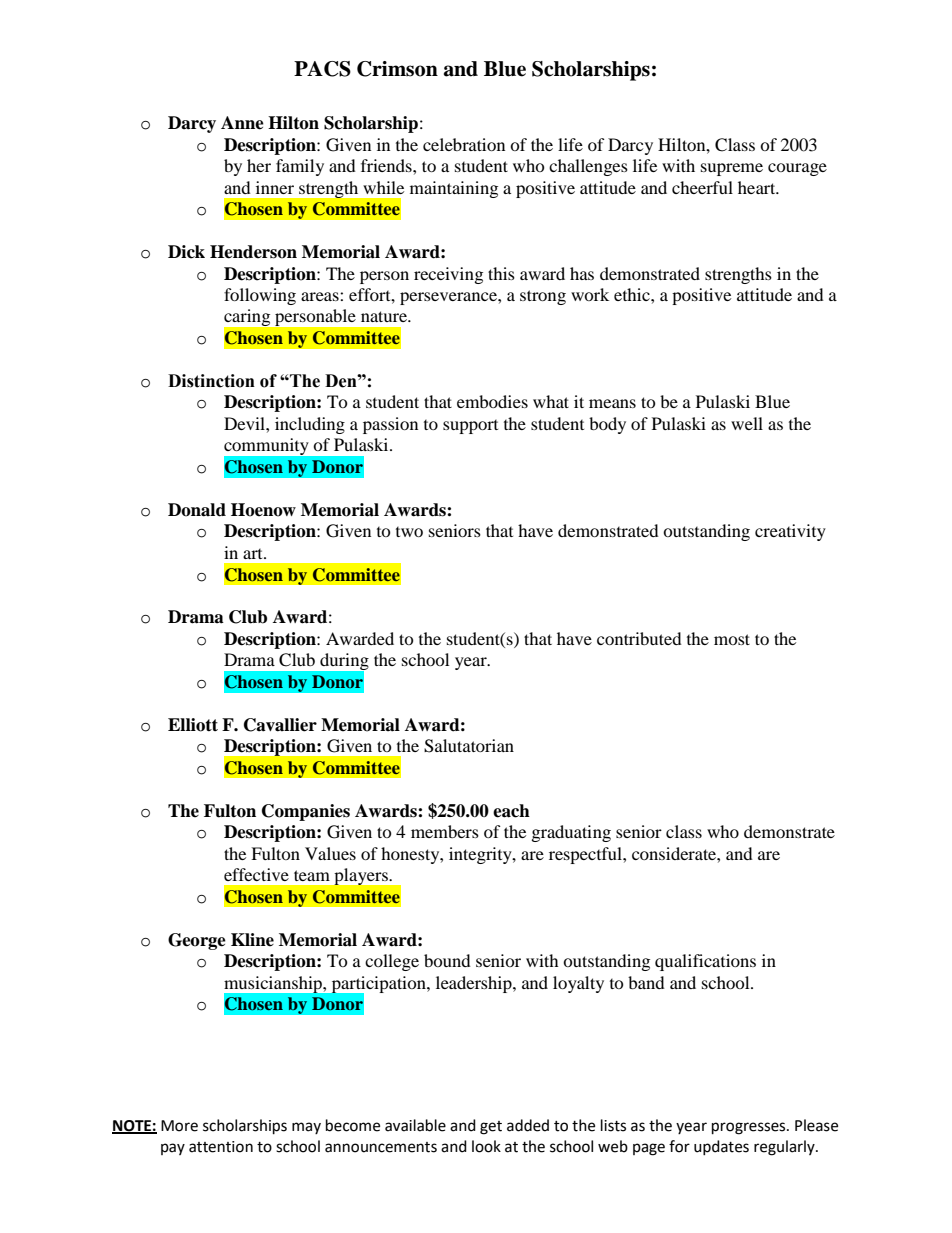  I want to click on two, so click(409, 532).
